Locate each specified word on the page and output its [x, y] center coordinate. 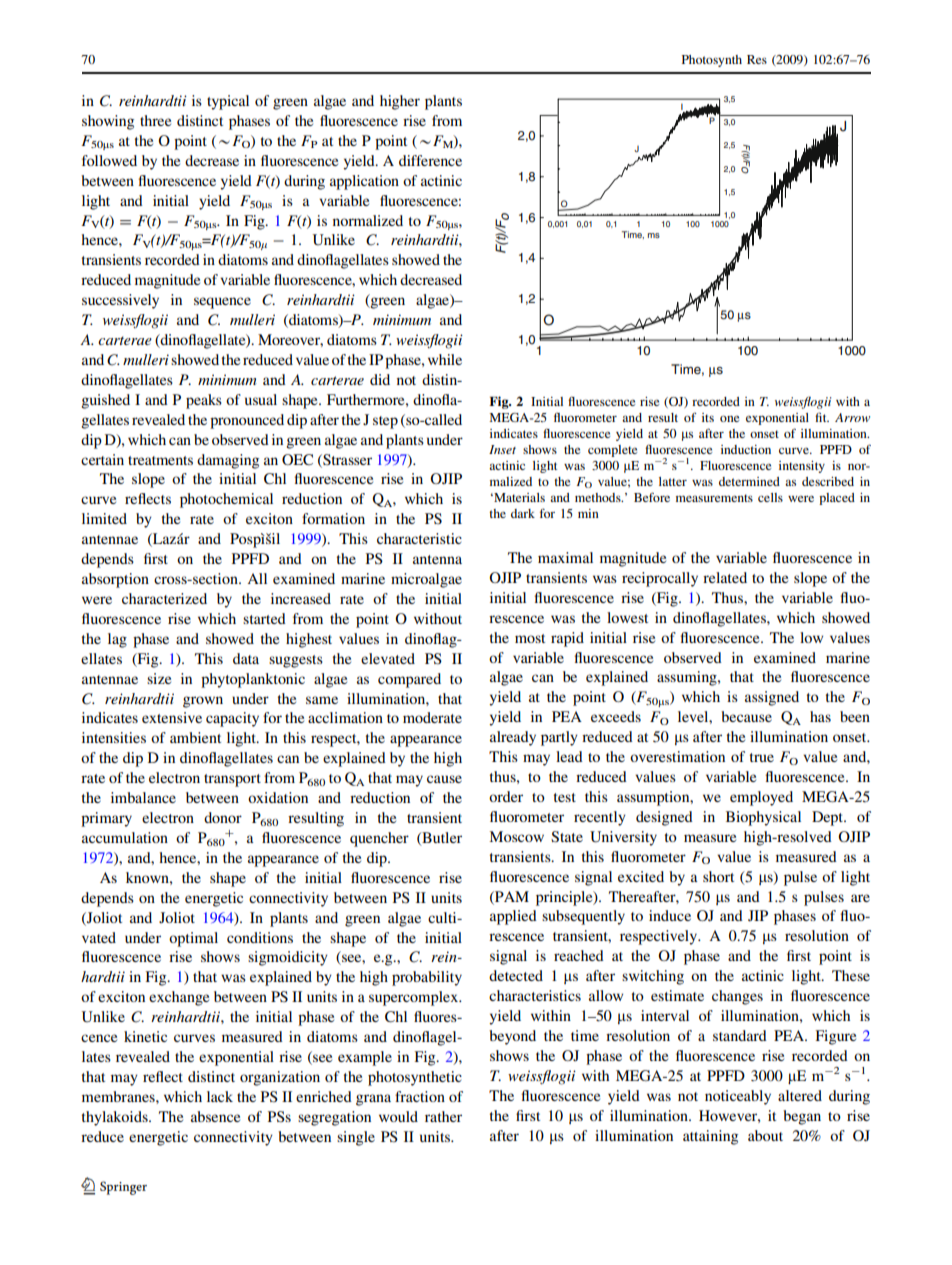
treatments [160, 460]
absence [215, 1116]
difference [430, 160]
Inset [502, 449]
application [364, 182]
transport [232, 780]
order [506, 796]
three [155, 120]
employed [761, 798]
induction [746, 449]
